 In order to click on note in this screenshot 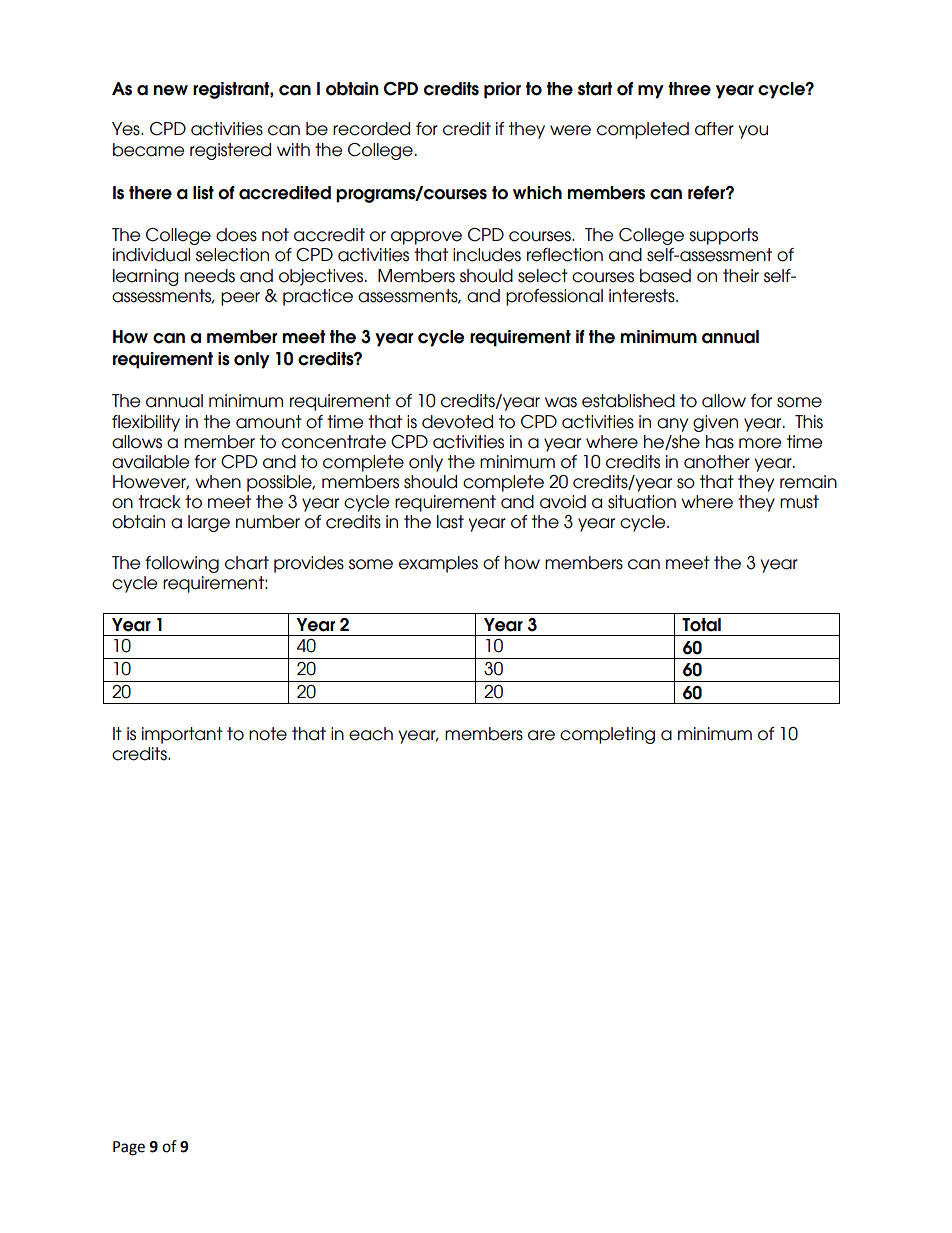, I will do `click(268, 734)`.
